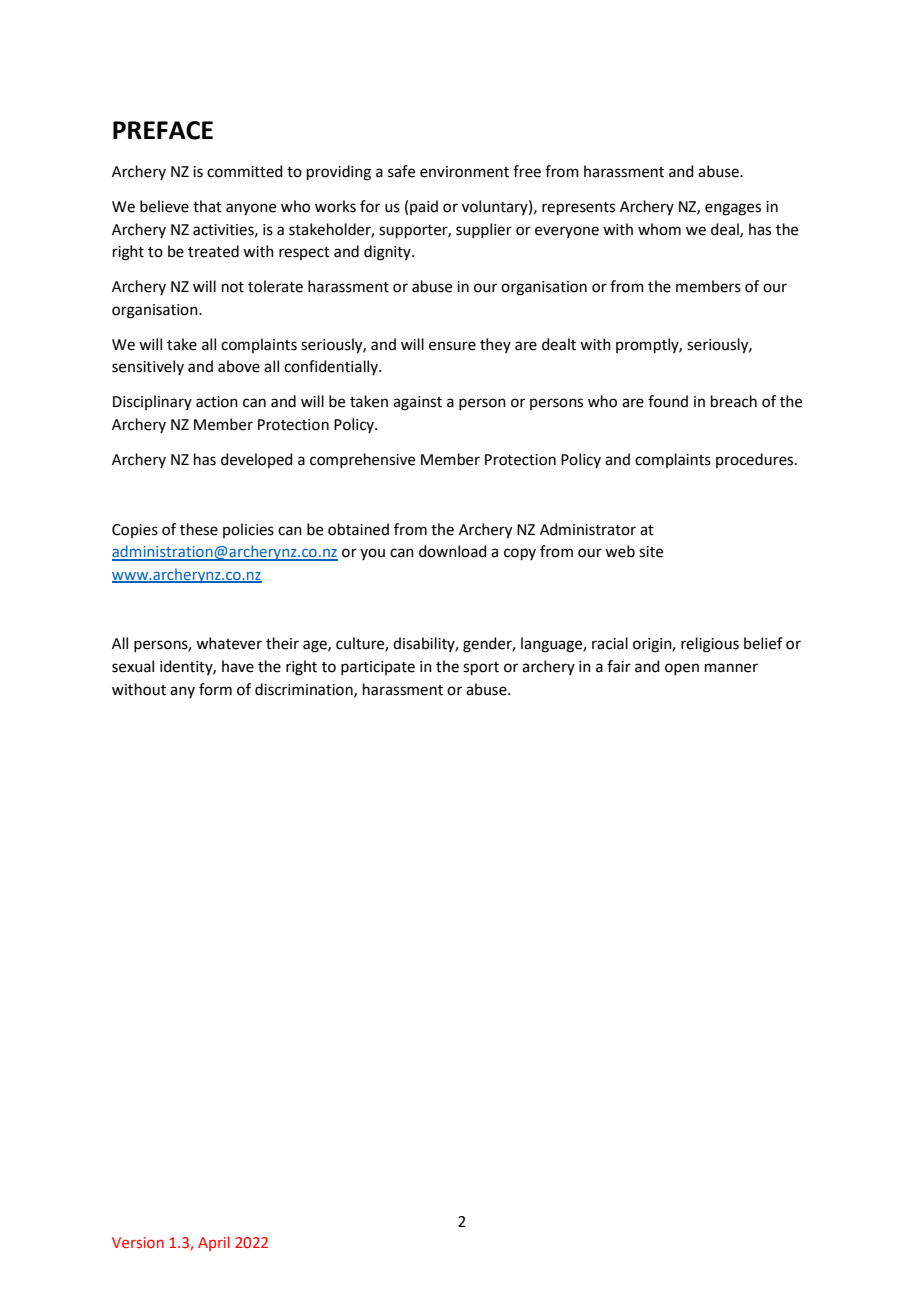 The width and height of the image is (924, 1308). Describe the element at coordinates (481, 668) in the image. I see `sport` at that location.
